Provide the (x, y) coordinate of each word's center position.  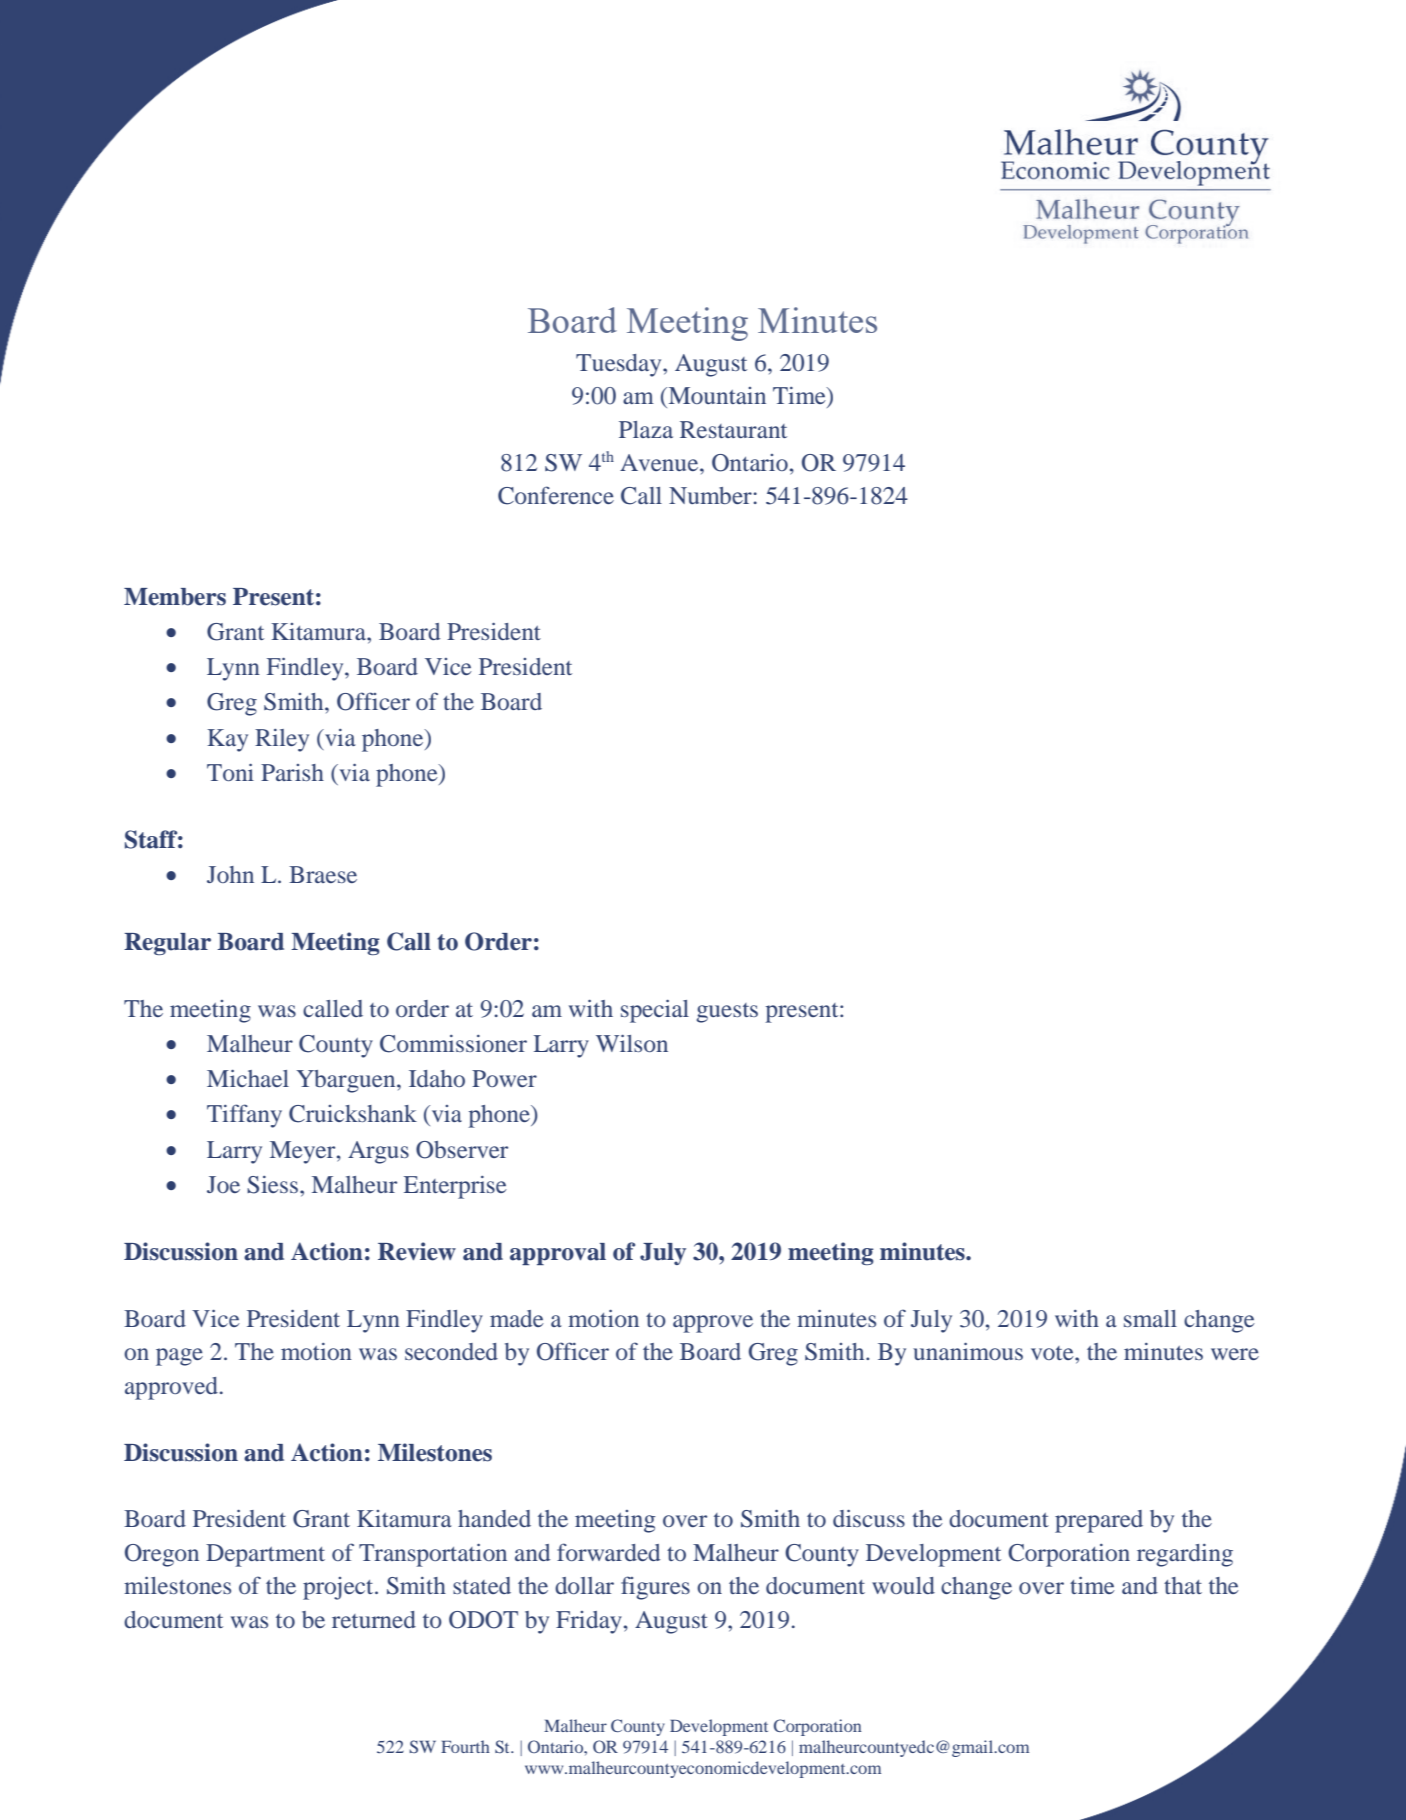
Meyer (304, 1152)
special (655, 1011)
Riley (282, 740)
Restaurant (733, 429)
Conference (556, 495)
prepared (1099, 1521)
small (1150, 1318)
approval (558, 1254)
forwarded (608, 1552)
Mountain (716, 395)
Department (265, 1555)
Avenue (660, 462)
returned (374, 1619)
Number (711, 495)
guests (727, 1013)
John (230, 874)
